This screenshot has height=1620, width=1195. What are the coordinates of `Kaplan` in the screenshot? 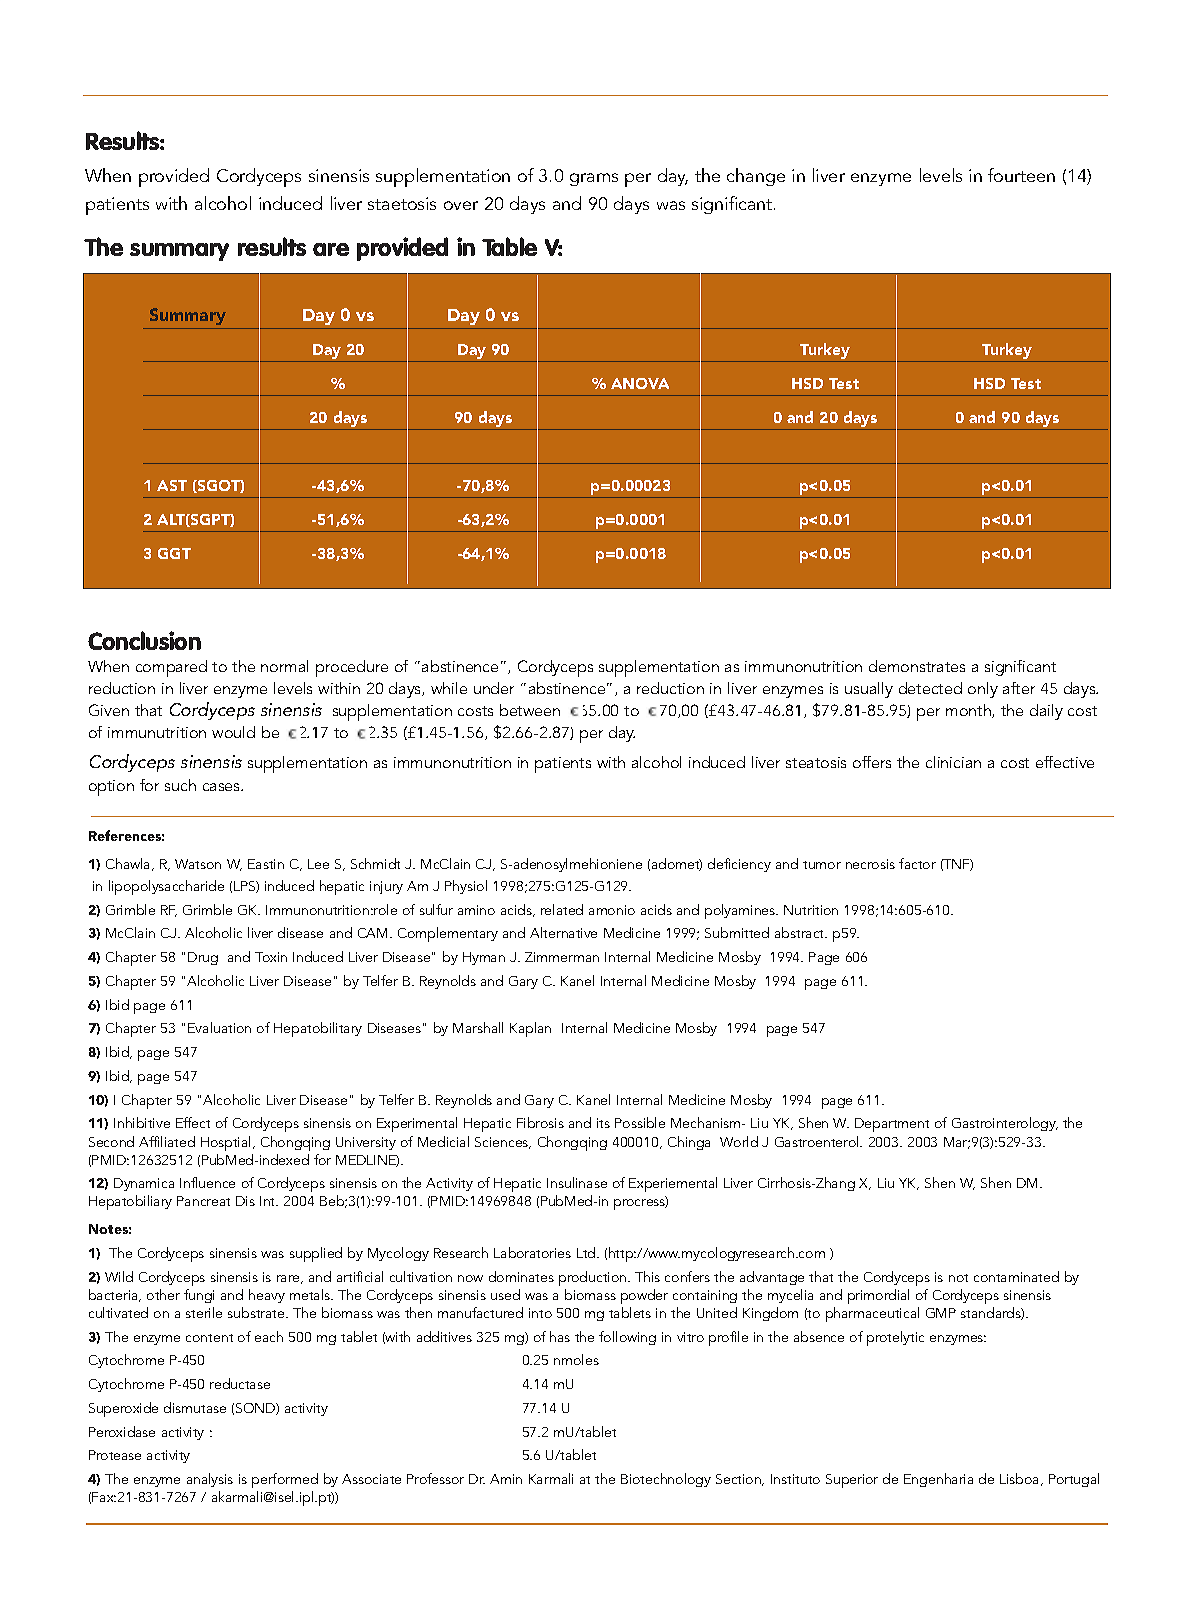 It's located at (530, 1029).
